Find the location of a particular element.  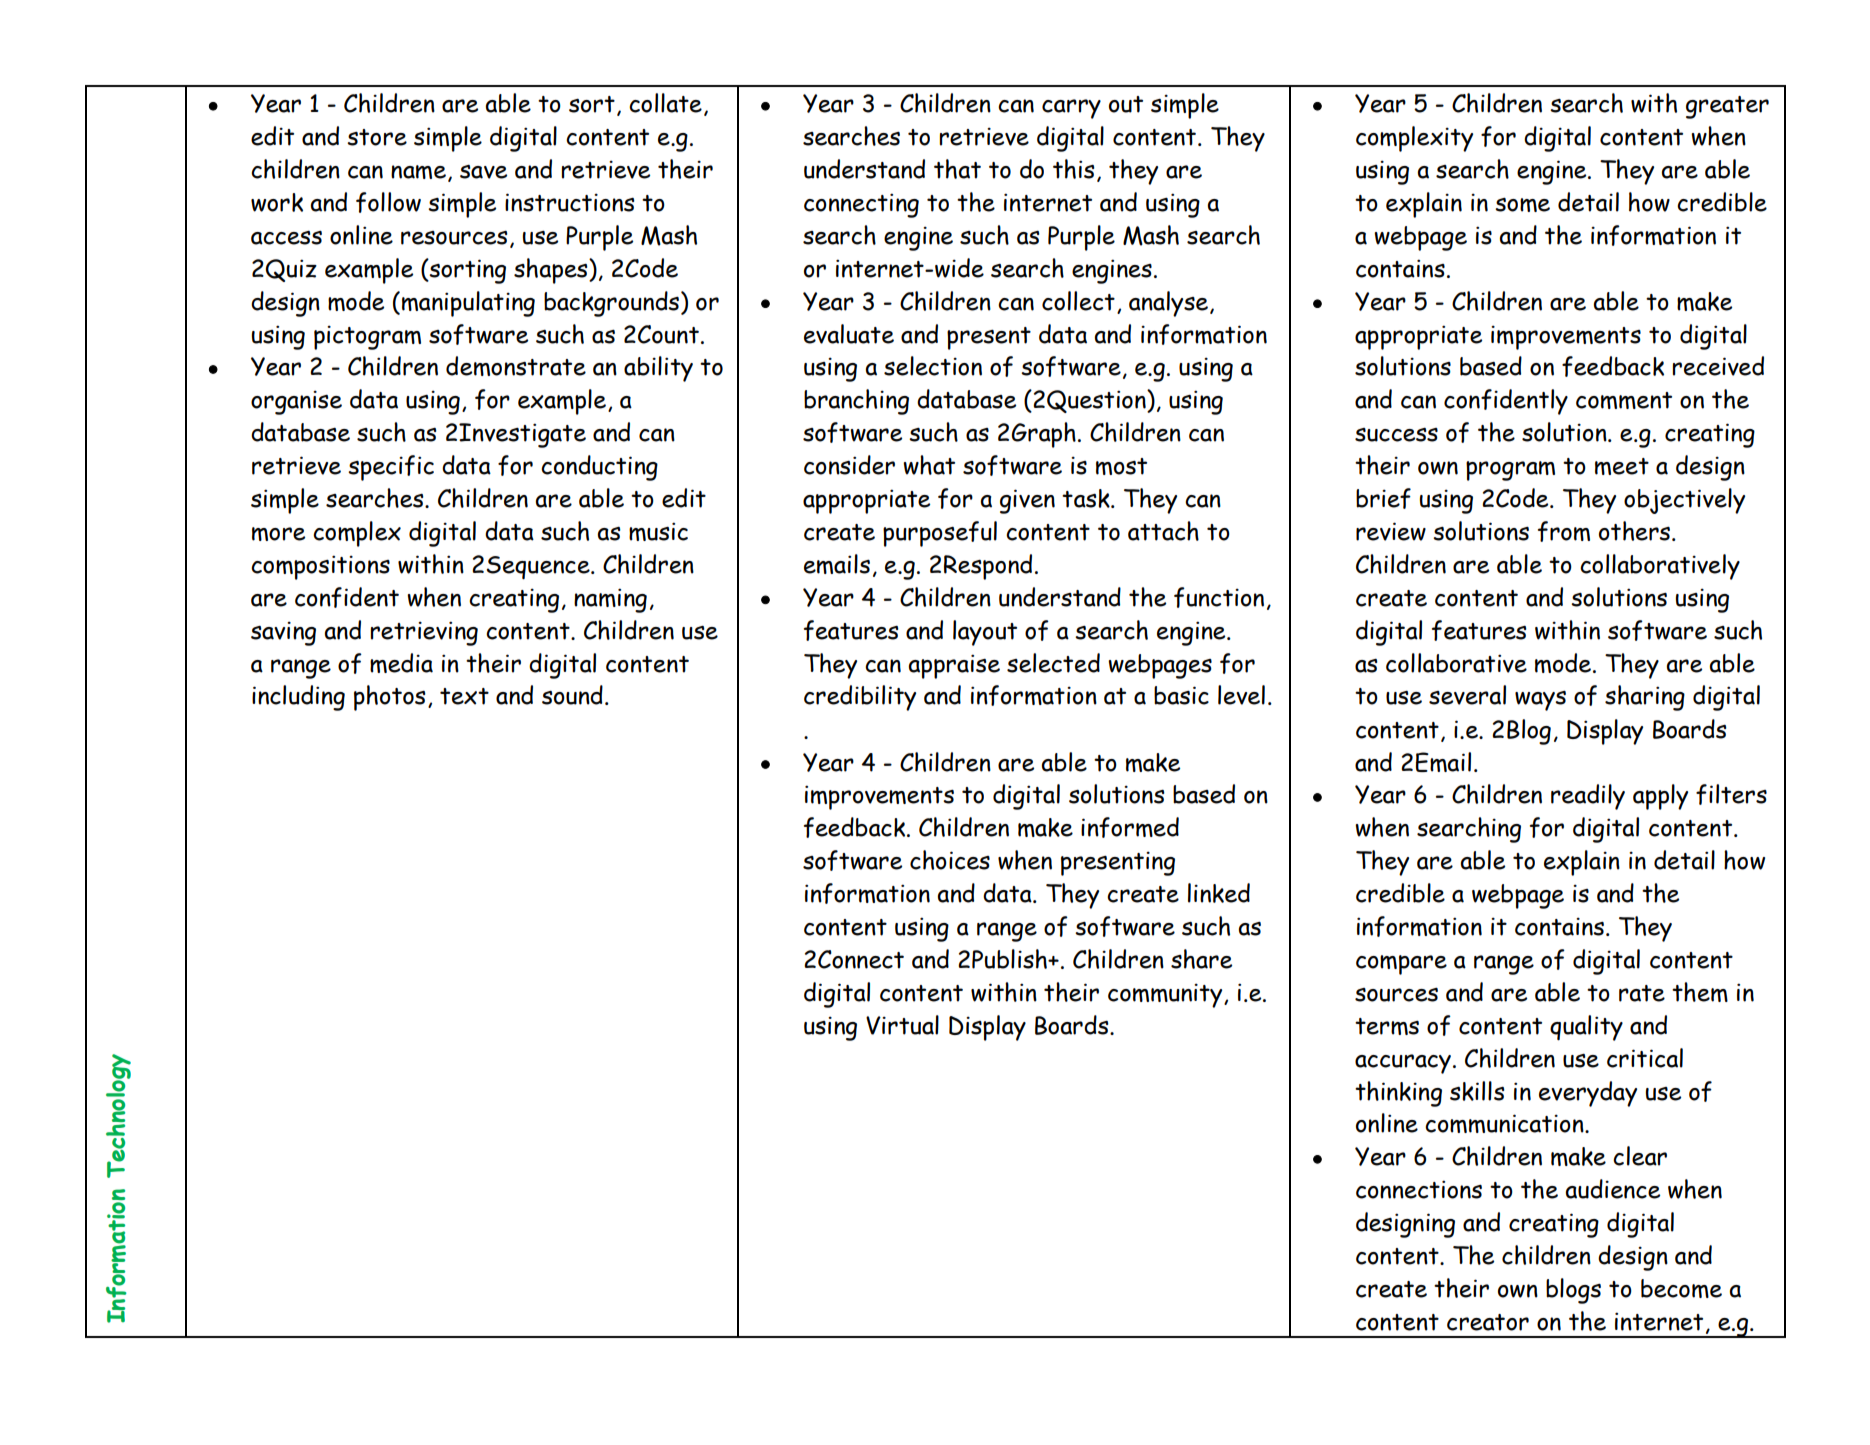

become is located at coordinates (1681, 1288).
